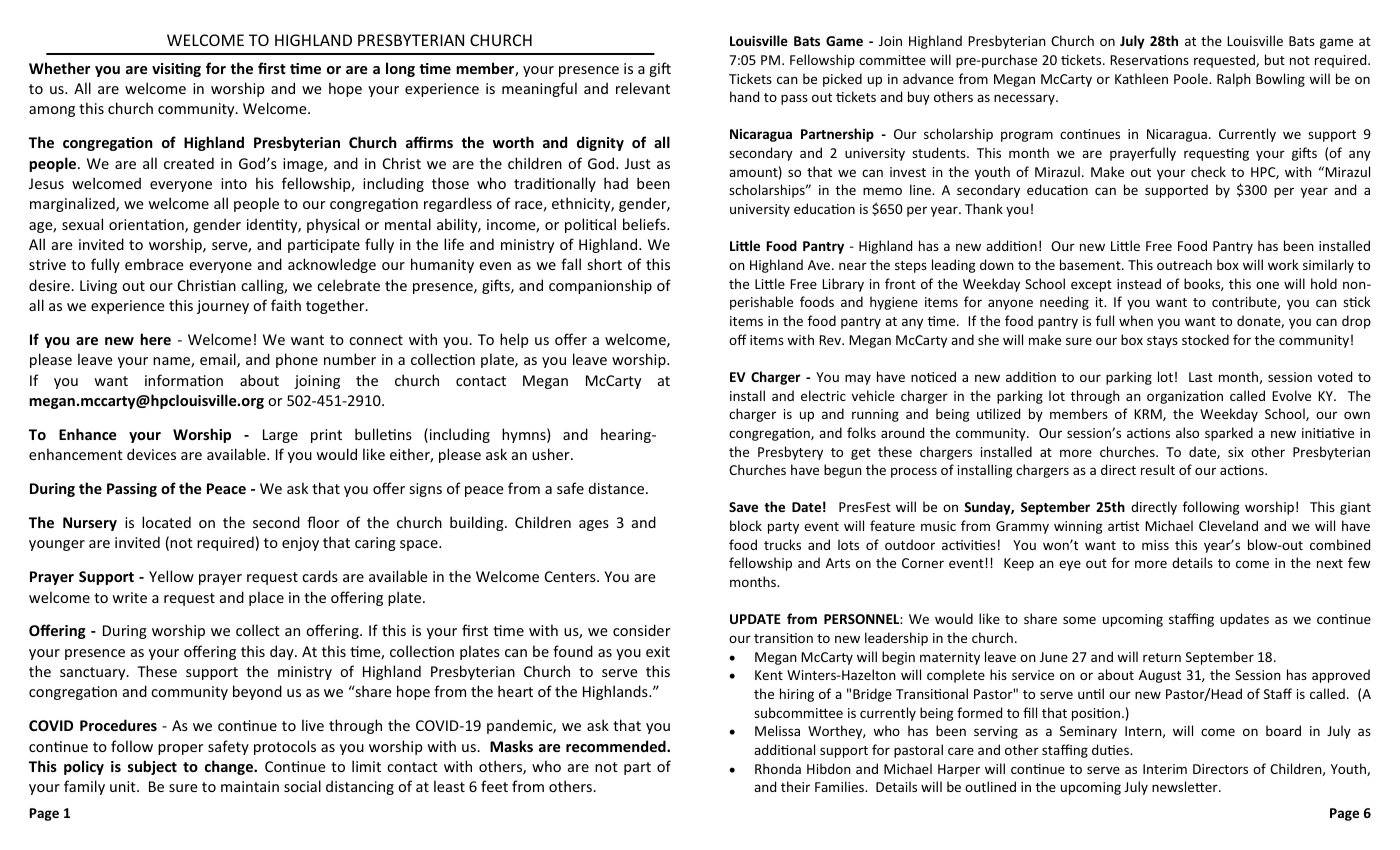 This image has width=1400, height=850. Describe the element at coordinates (147, 226) in the image. I see `orientation` at that location.
